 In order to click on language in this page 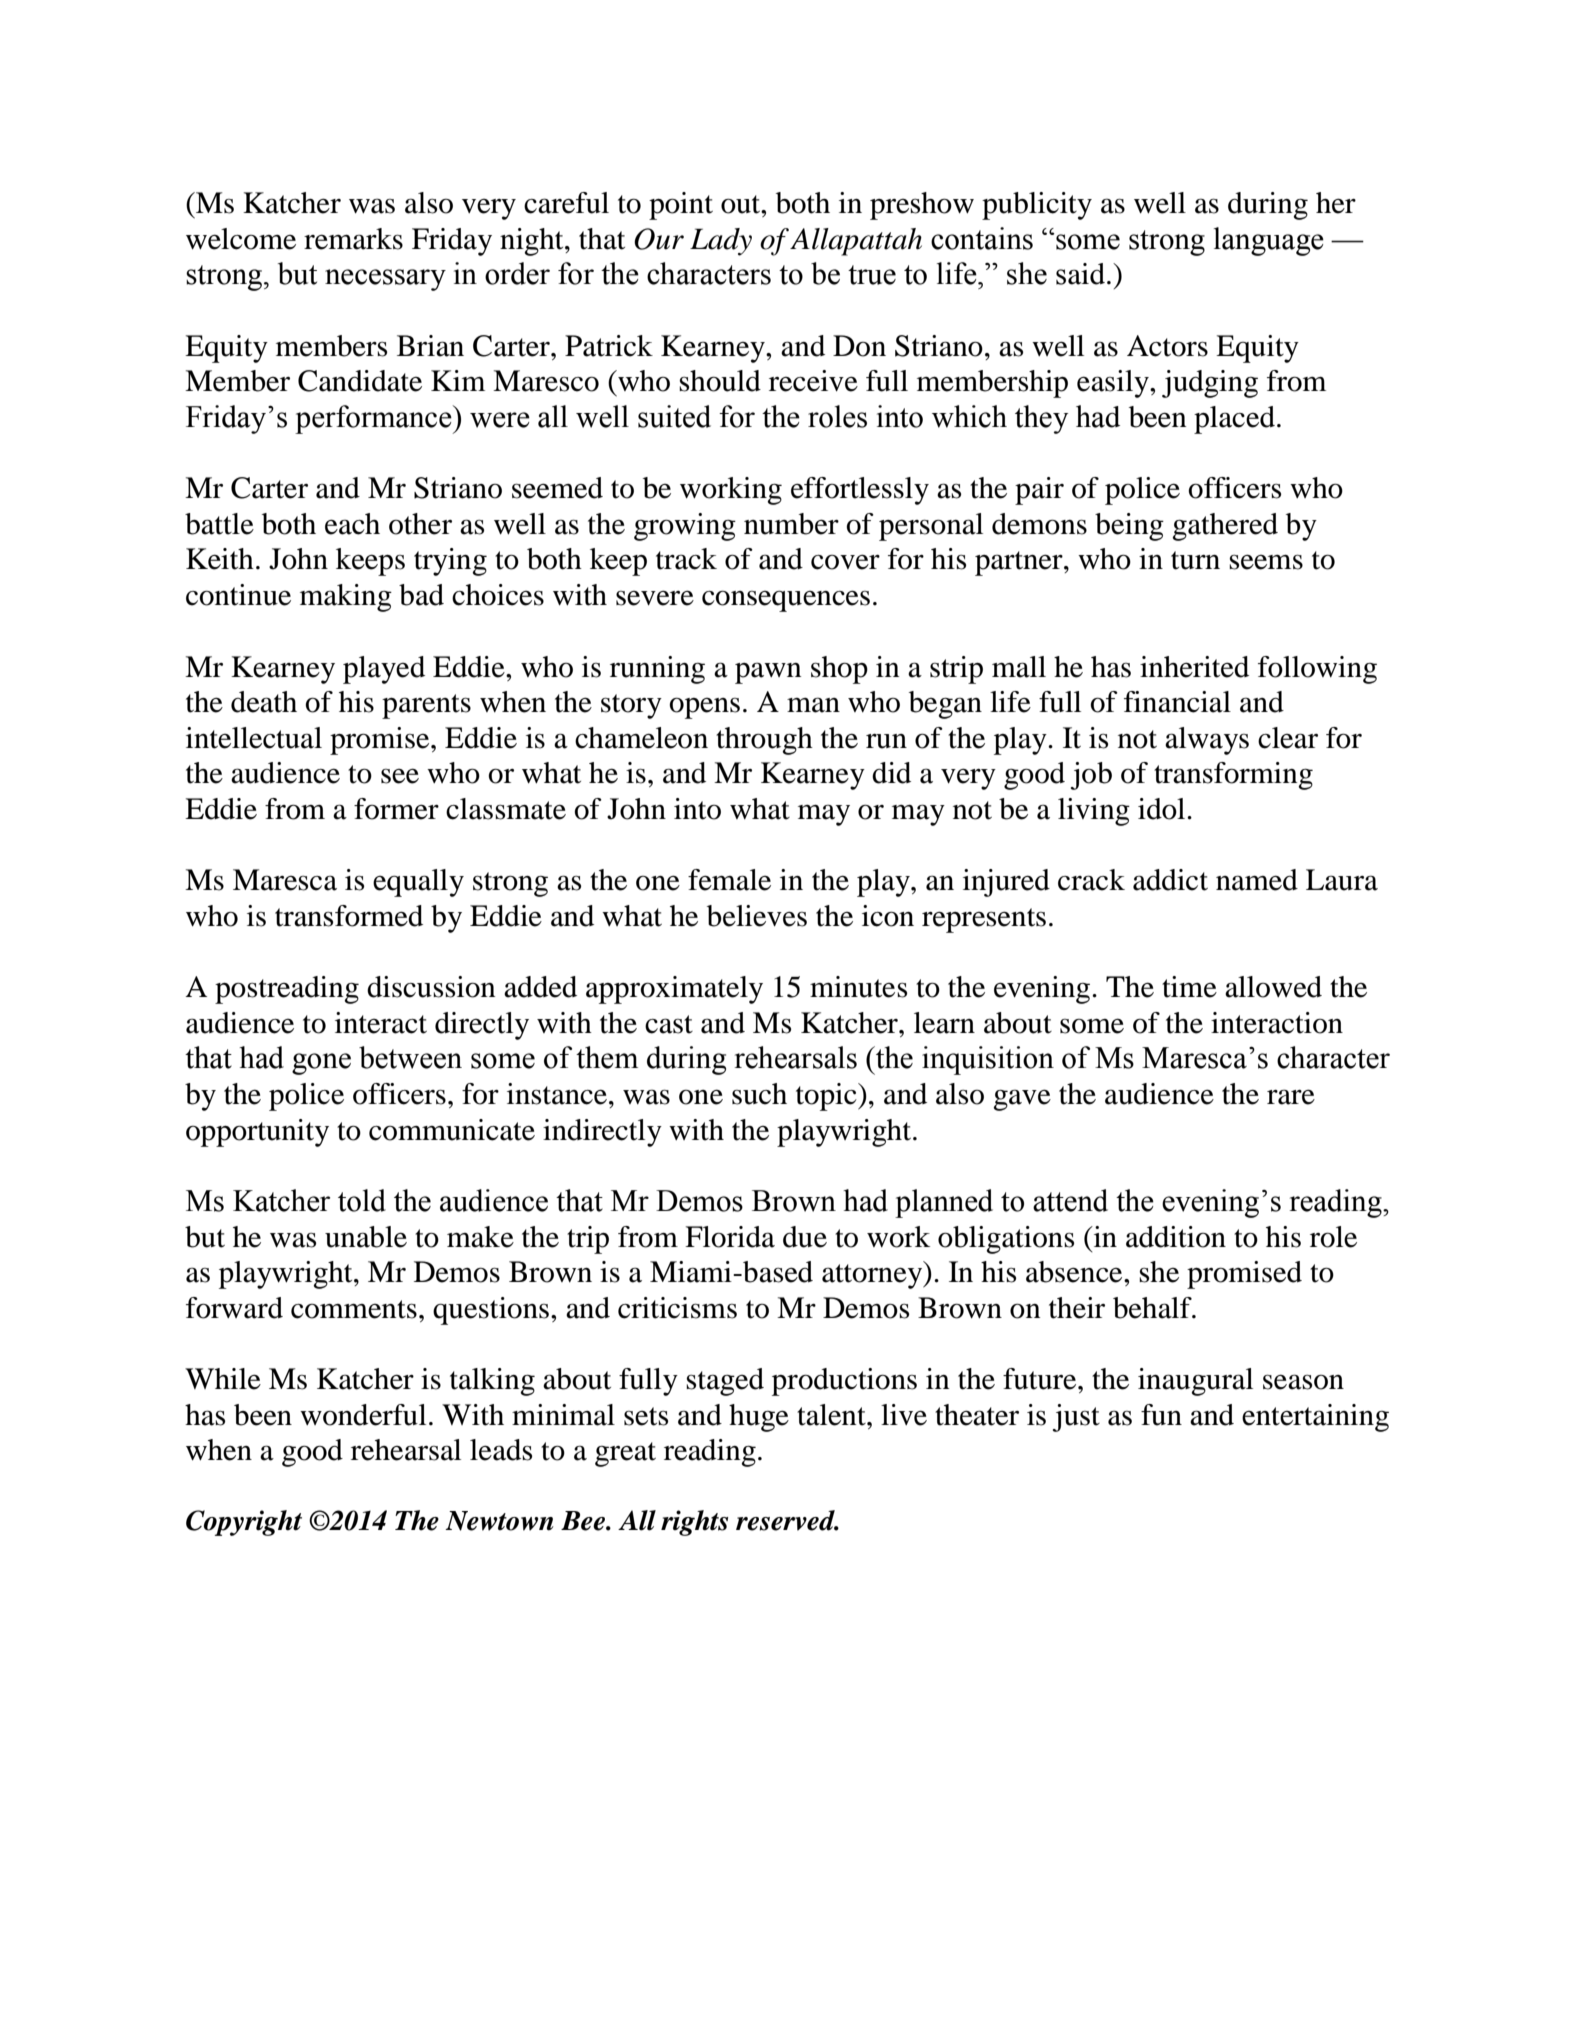, I will do `click(1269, 241)`.
